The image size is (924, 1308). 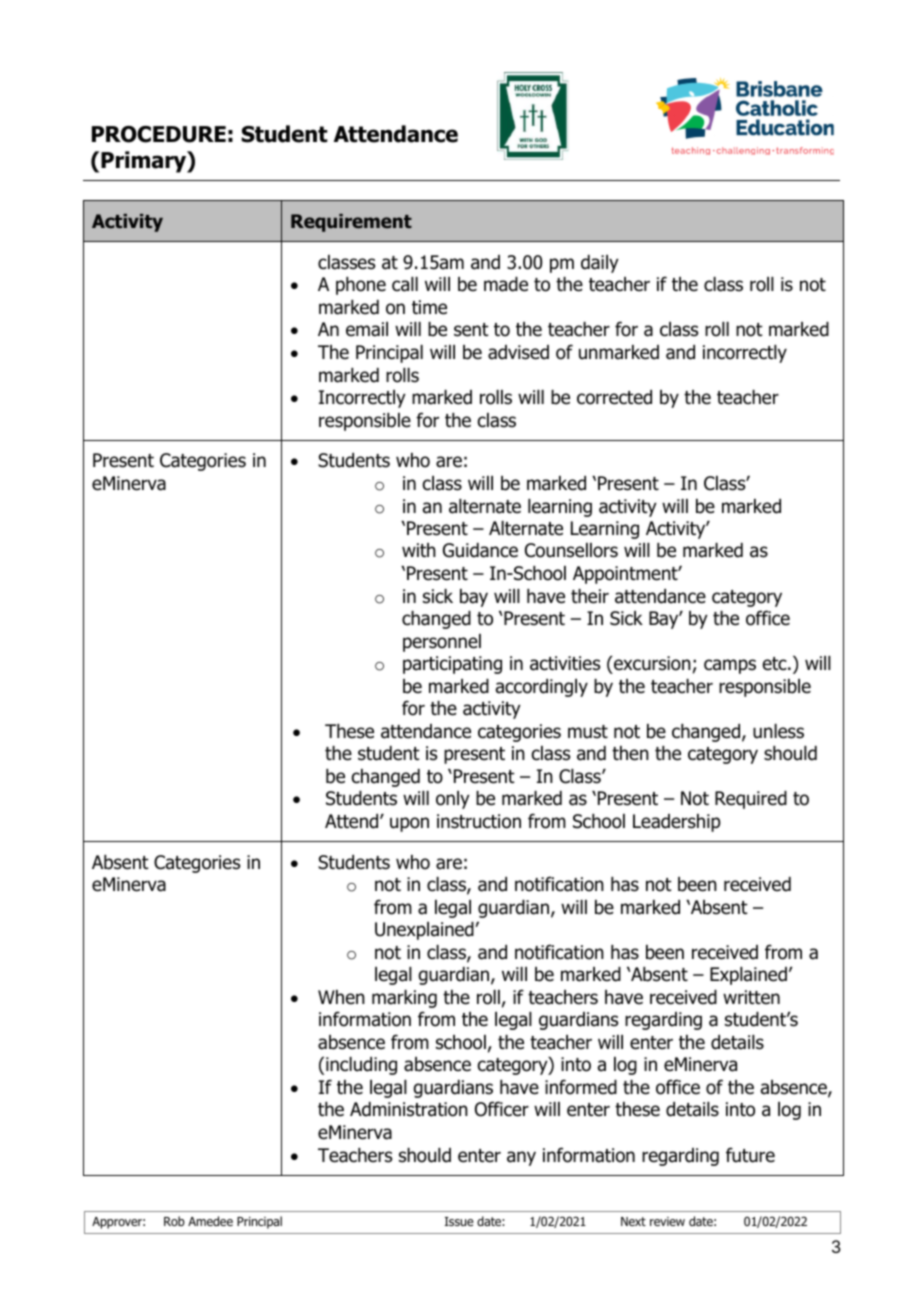 What do you see at coordinates (351, 223) in the screenshot?
I see `Requirement` at bounding box center [351, 223].
